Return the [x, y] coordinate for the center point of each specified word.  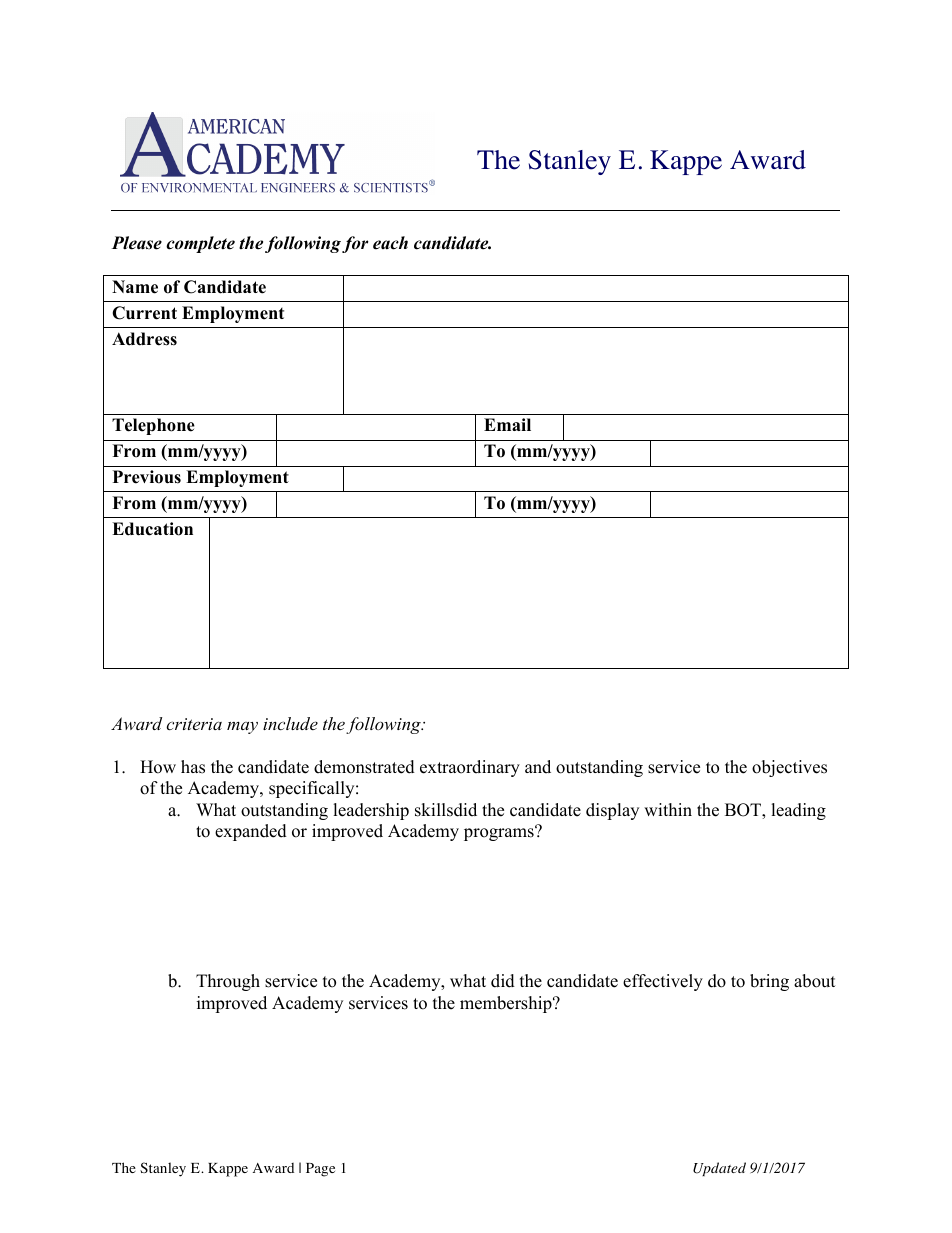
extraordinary [470, 768]
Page [320, 1170]
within [668, 809]
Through [228, 982]
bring [769, 982]
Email [507, 424]
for [355, 244]
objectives [789, 768]
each [390, 243]
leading [798, 811]
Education [152, 529]
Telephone [153, 426]
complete [200, 244]
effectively [663, 982]
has [193, 767]
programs [500, 833]
